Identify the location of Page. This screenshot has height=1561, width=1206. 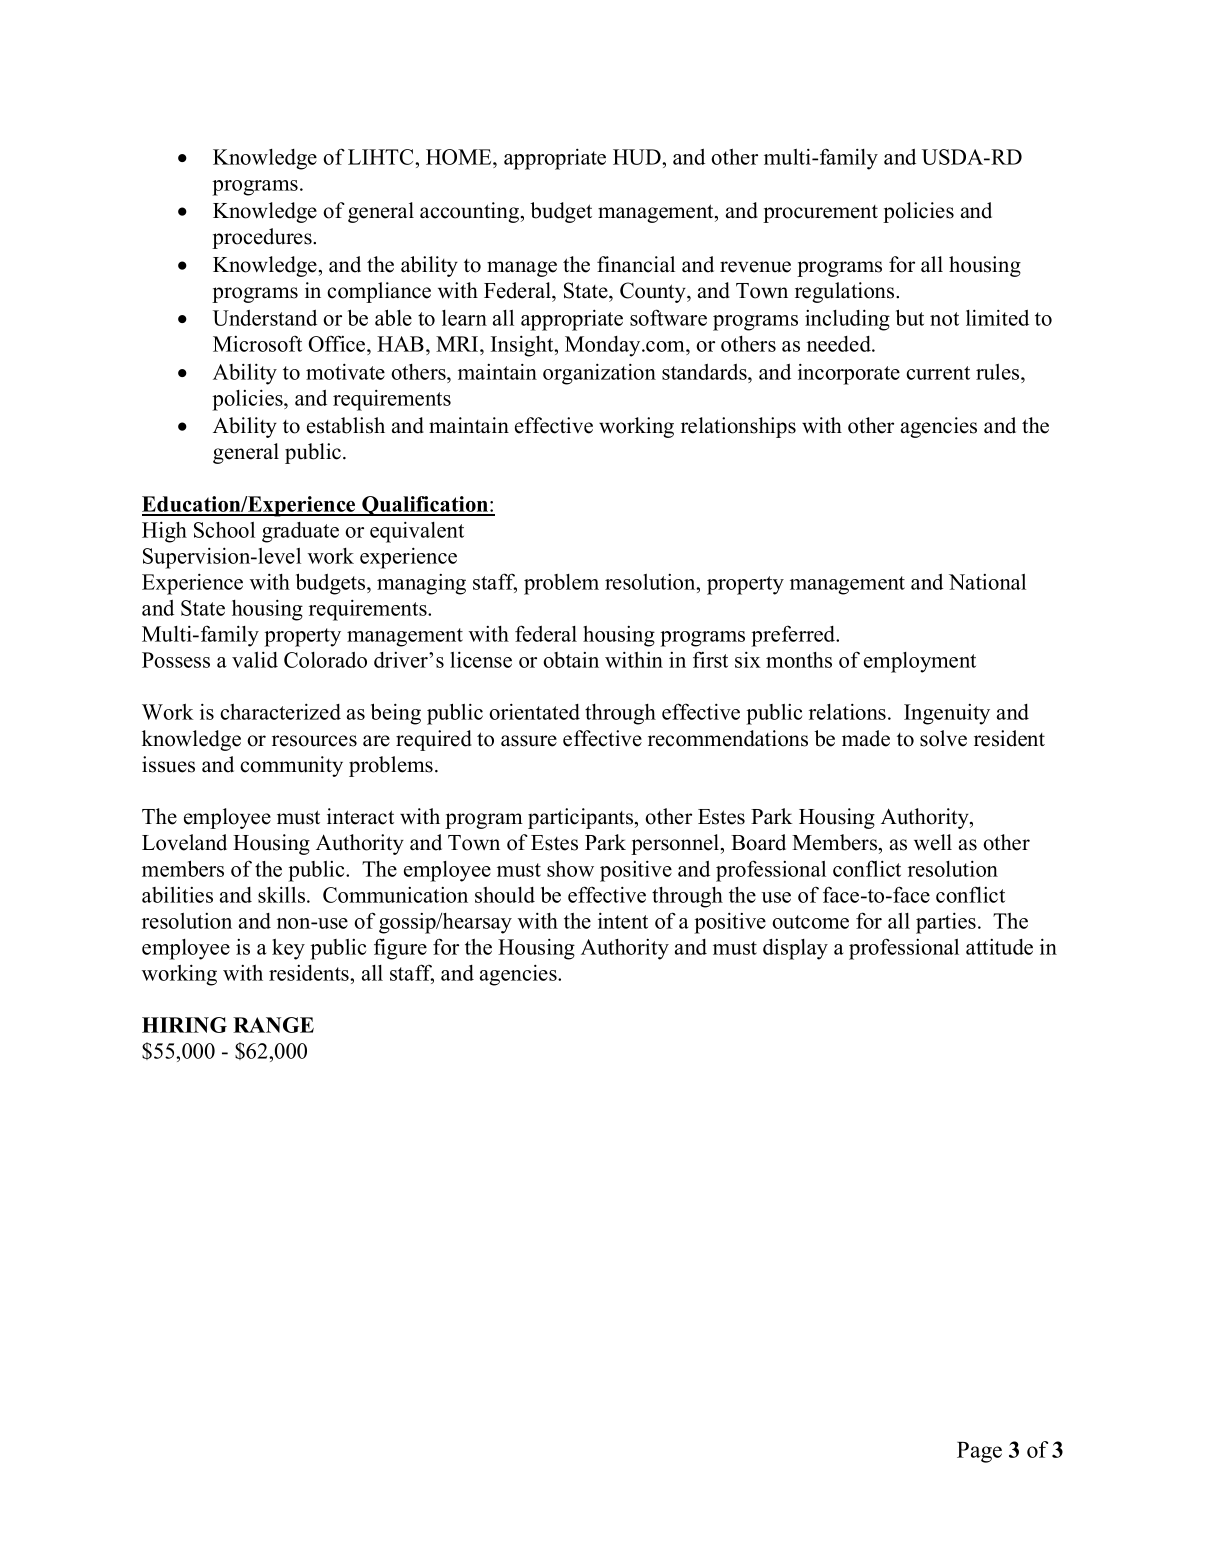
(979, 1452).
